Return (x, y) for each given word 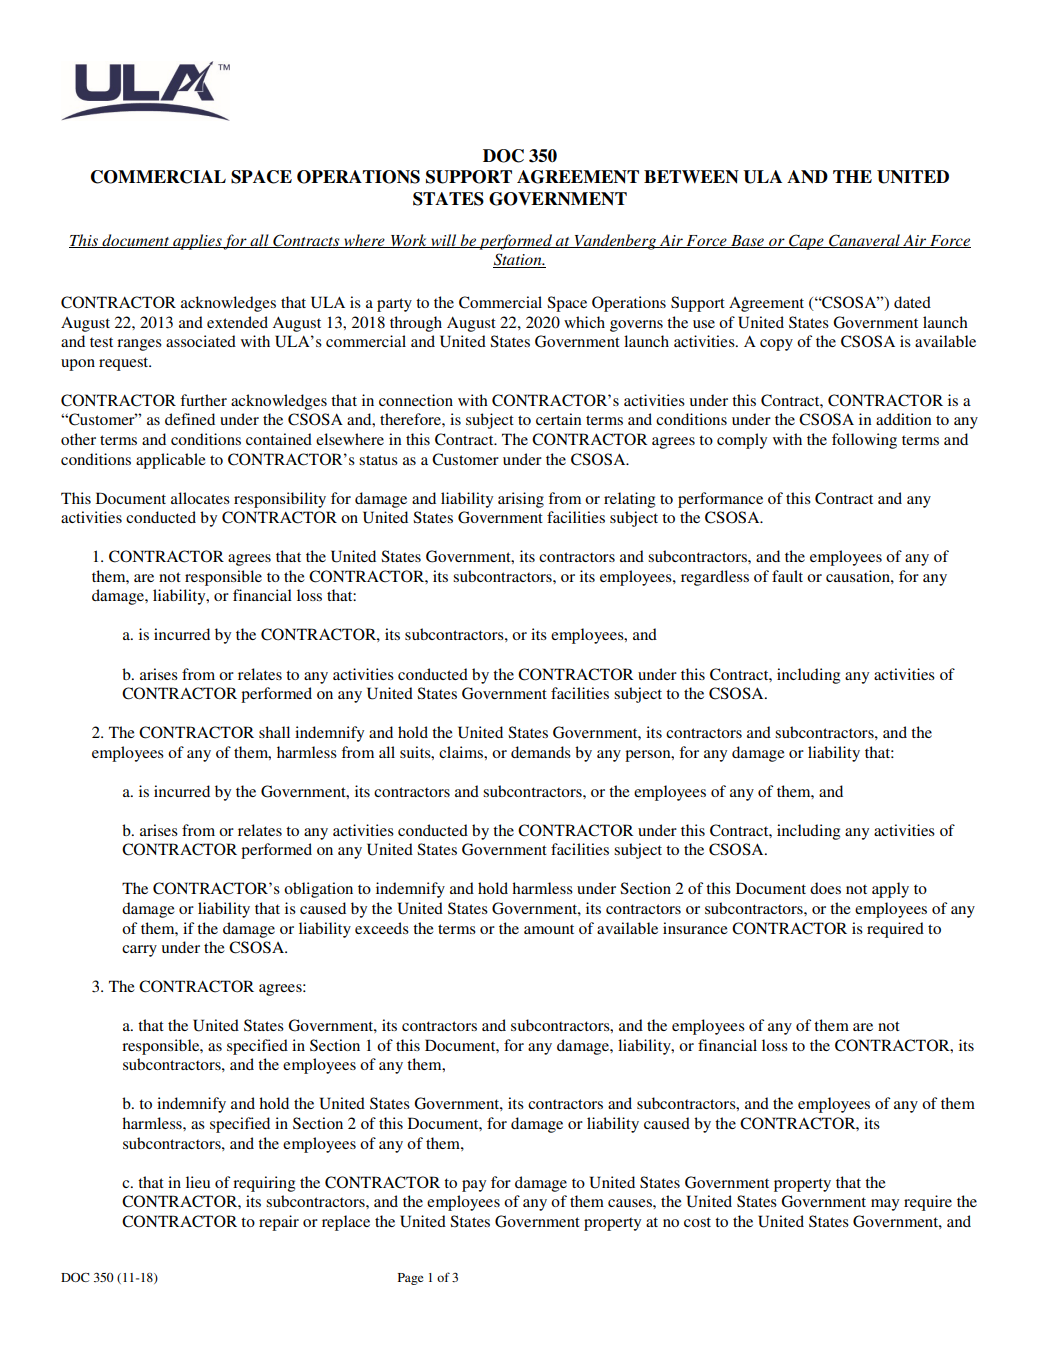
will (443, 241)
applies (197, 242)
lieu (198, 1182)
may (885, 1205)
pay (474, 1186)
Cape (806, 242)
